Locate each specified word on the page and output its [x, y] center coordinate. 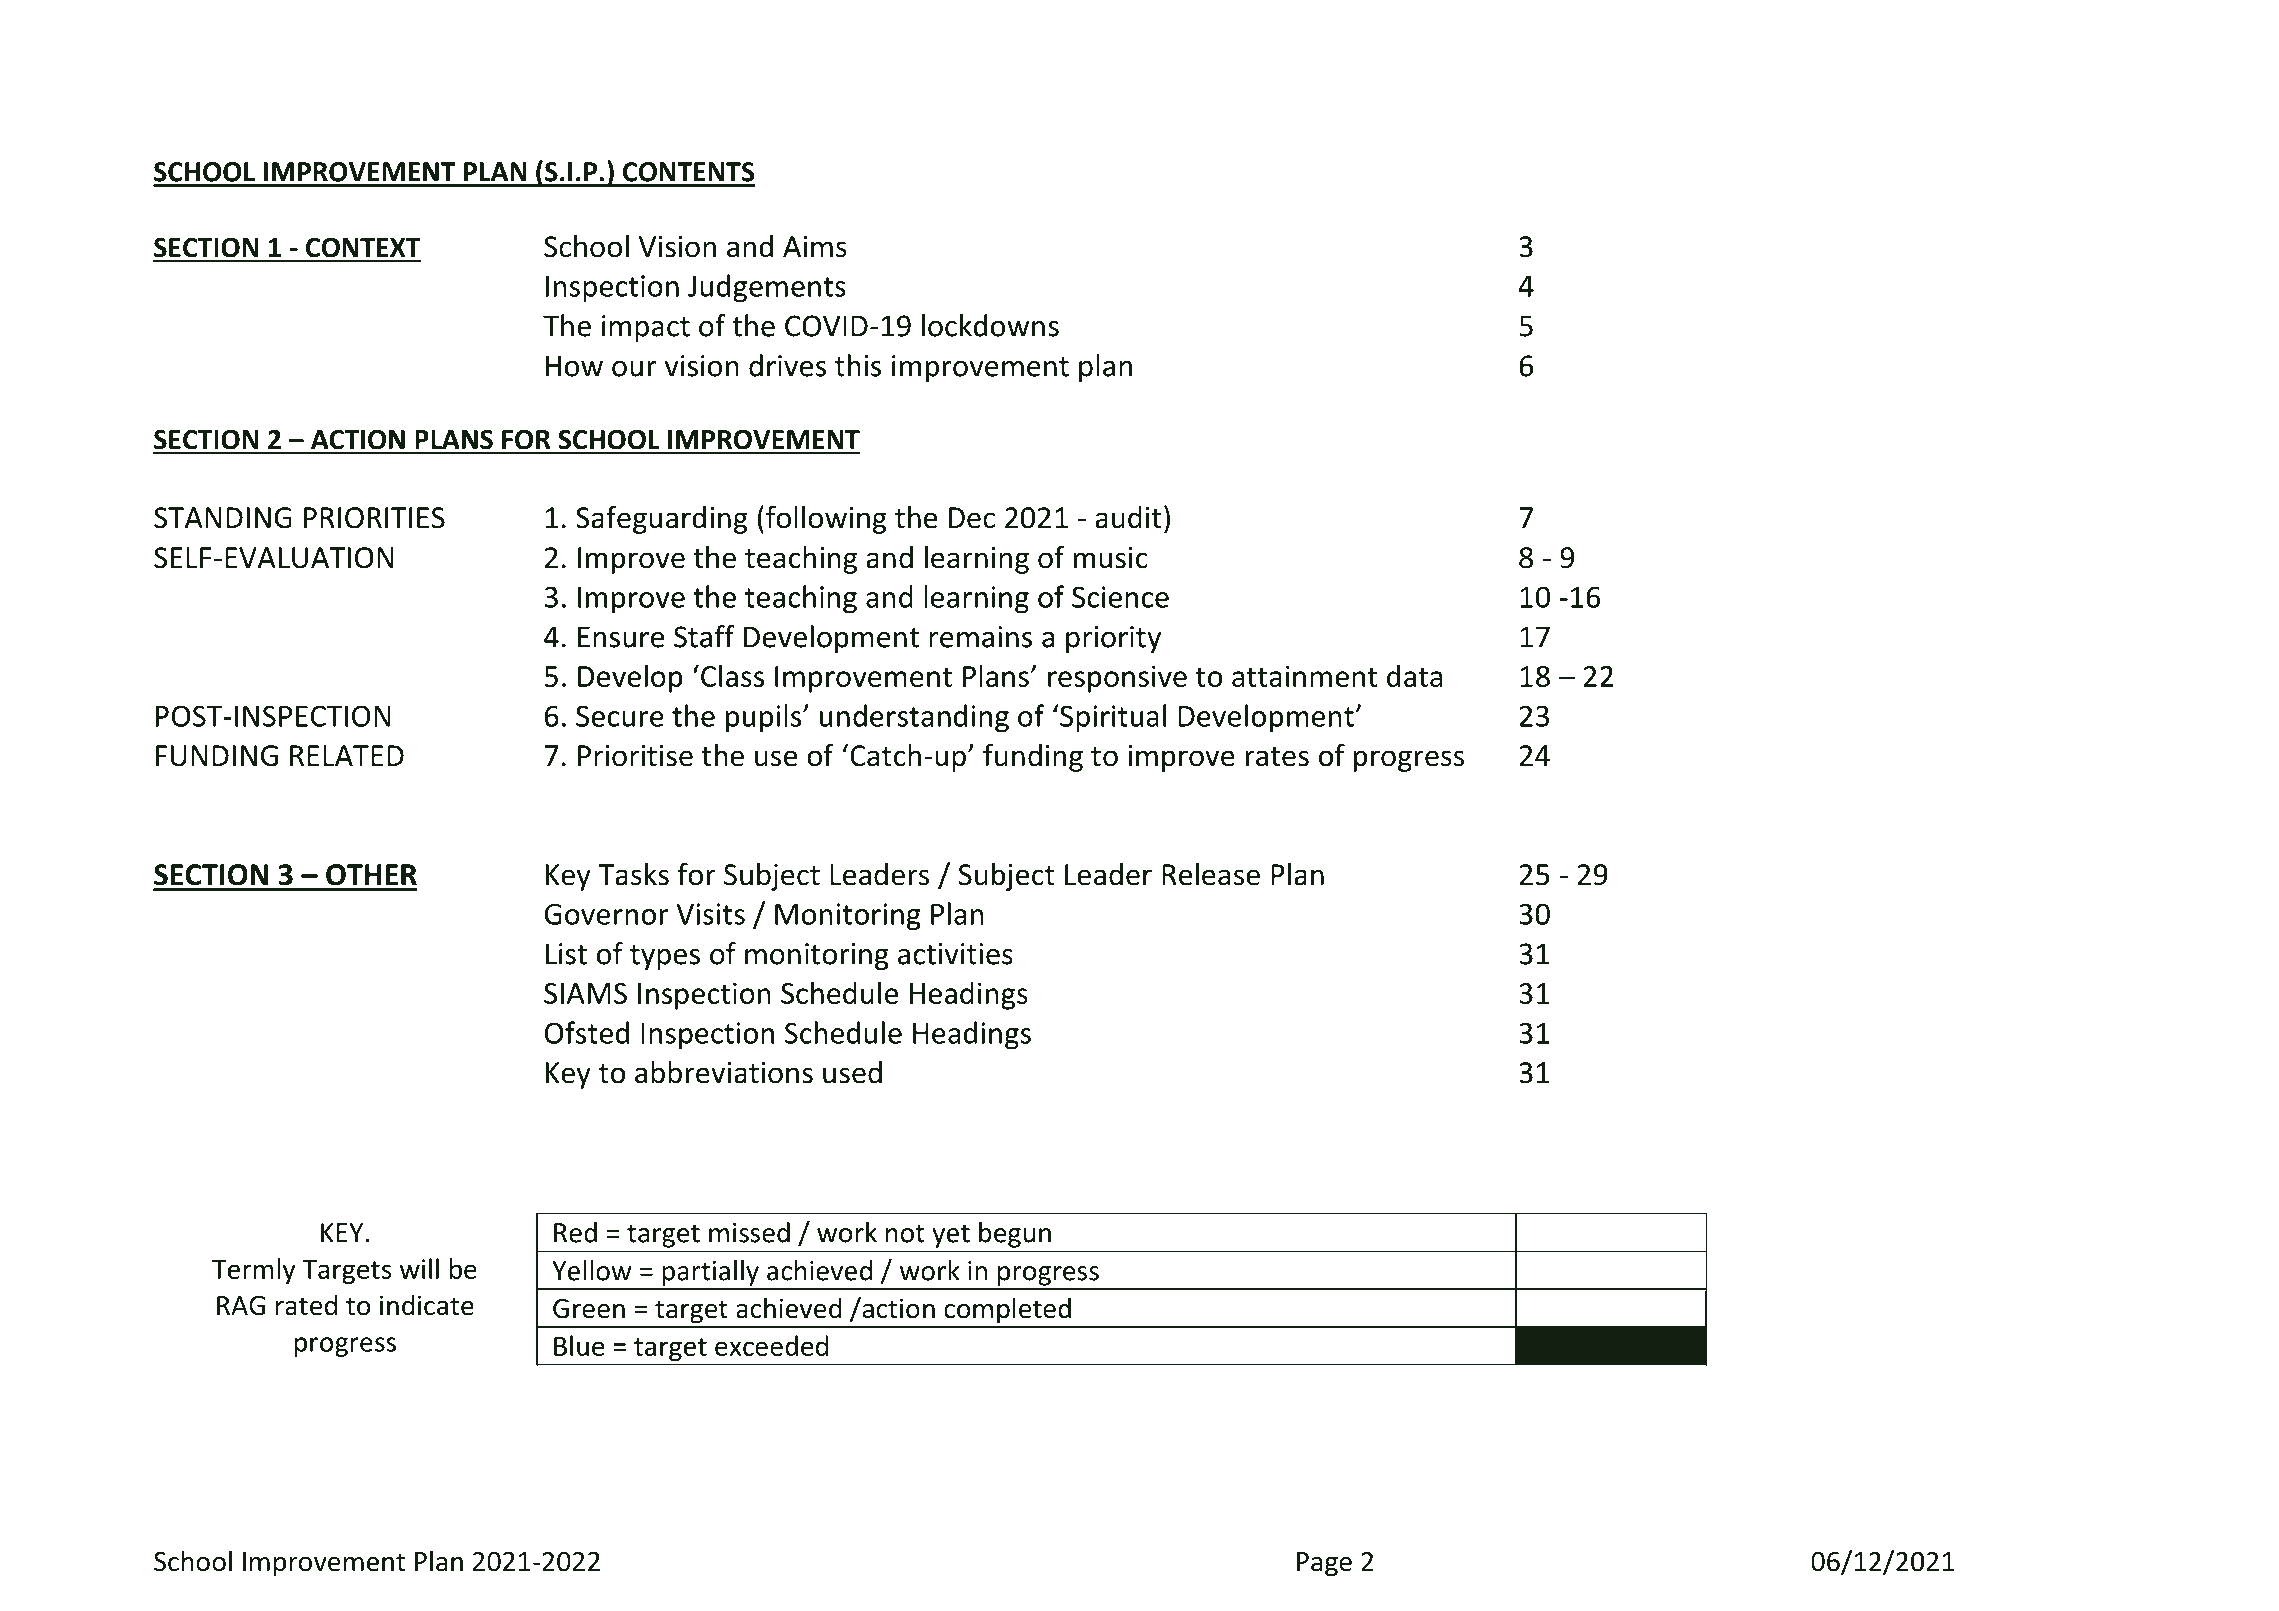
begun [1015, 1235]
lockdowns [990, 325]
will [419, 1268]
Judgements [767, 288]
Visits [710, 914]
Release [1211, 874]
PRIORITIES [374, 518]
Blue [579, 1345]
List [566, 954]
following [826, 520]
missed [749, 1232]
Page [1324, 1564]
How [574, 366]
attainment [1304, 676]
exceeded [771, 1345]
